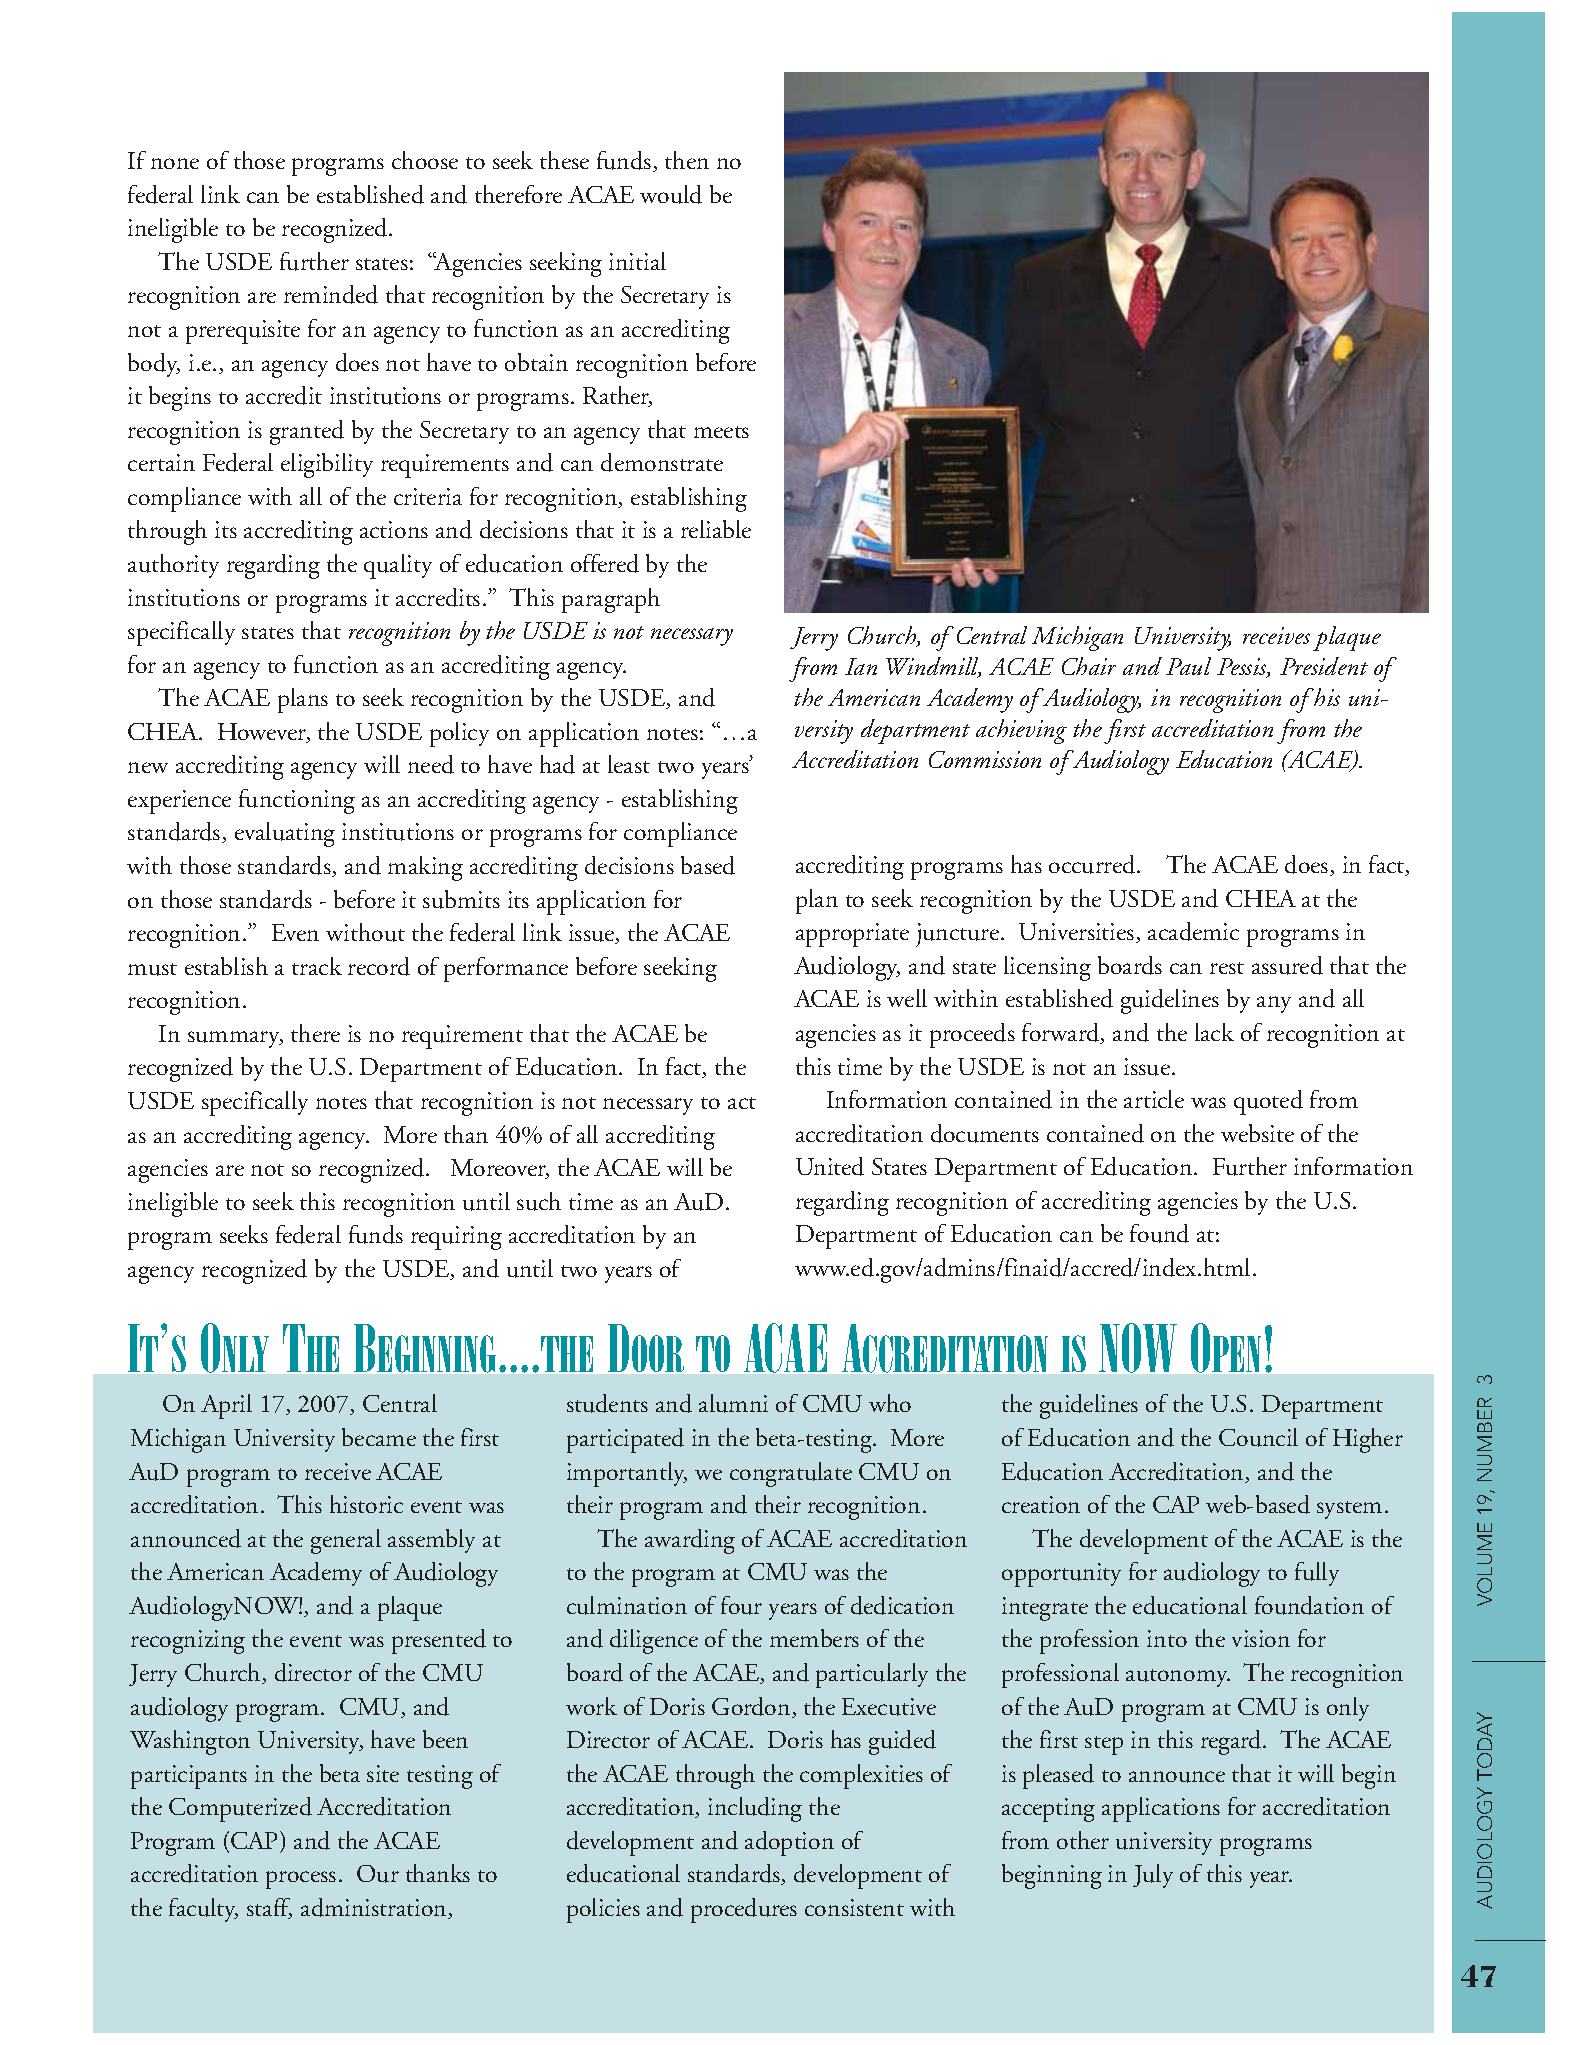 The image size is (1580, 2045). What do you see at coordinates (1153, 1876) in the document?
I see `July` at bounding box center [1153, 1876].
